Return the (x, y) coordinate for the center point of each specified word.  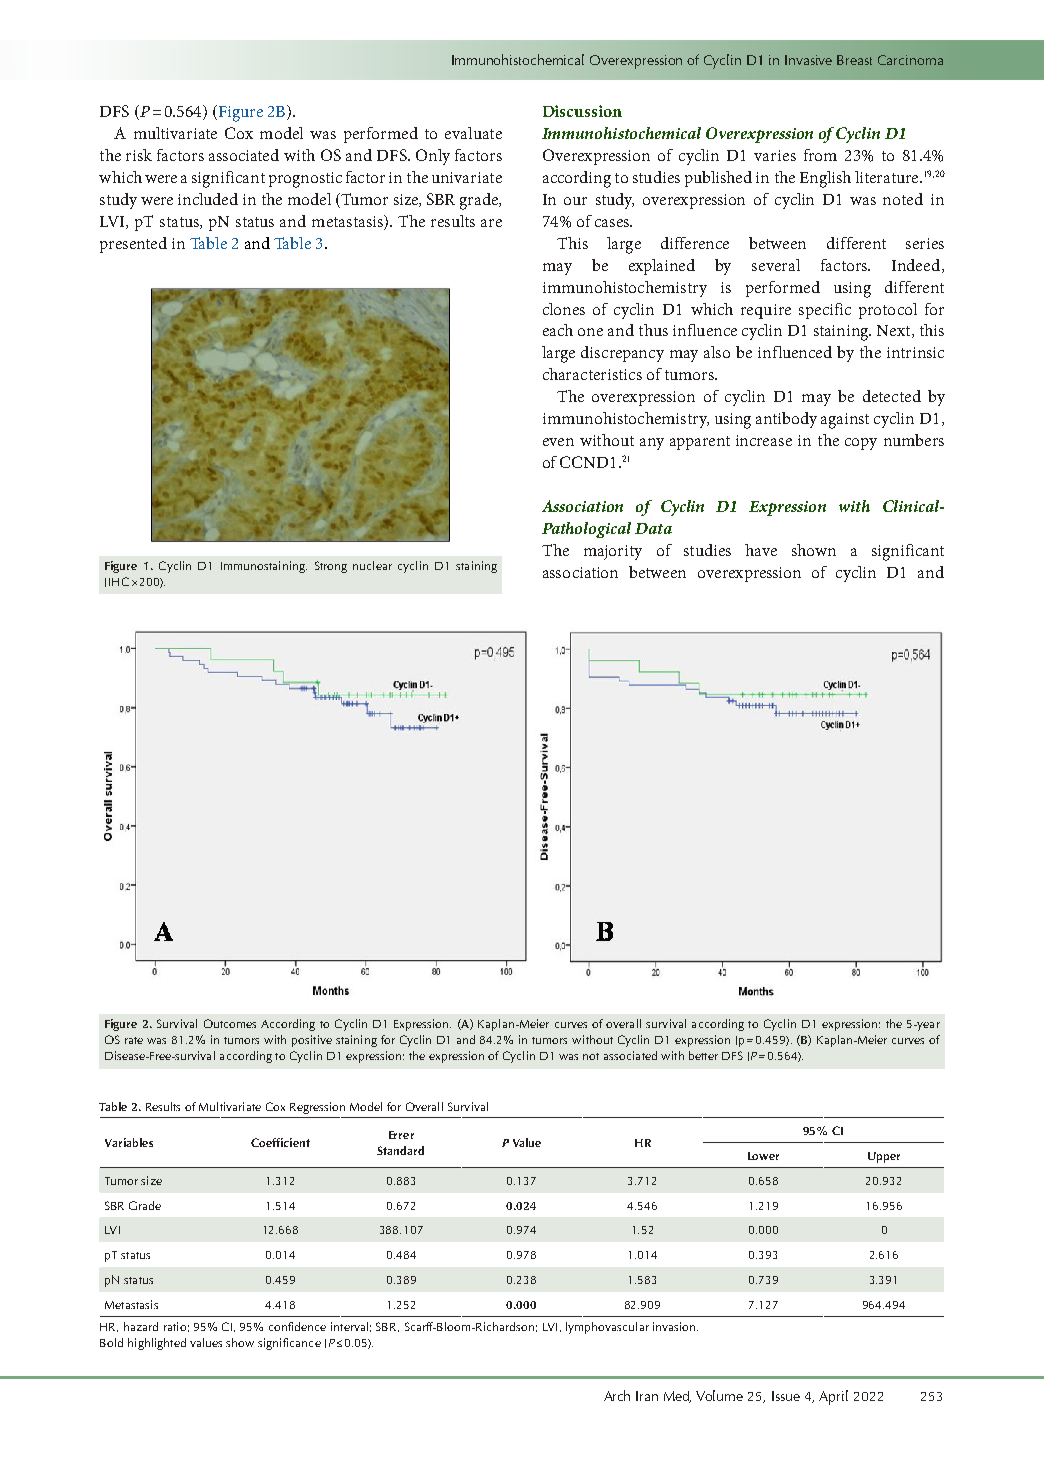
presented (133, 245)
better (703, 1055)
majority (613, 552)
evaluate (473, 133)
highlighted (157, 1344)
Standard (400, 1150)
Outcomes (230, 1023)
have (761, 550)
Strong (331, 567)
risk (139, 155)
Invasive (808, 60)
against (845, 421)
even (558, 442)
